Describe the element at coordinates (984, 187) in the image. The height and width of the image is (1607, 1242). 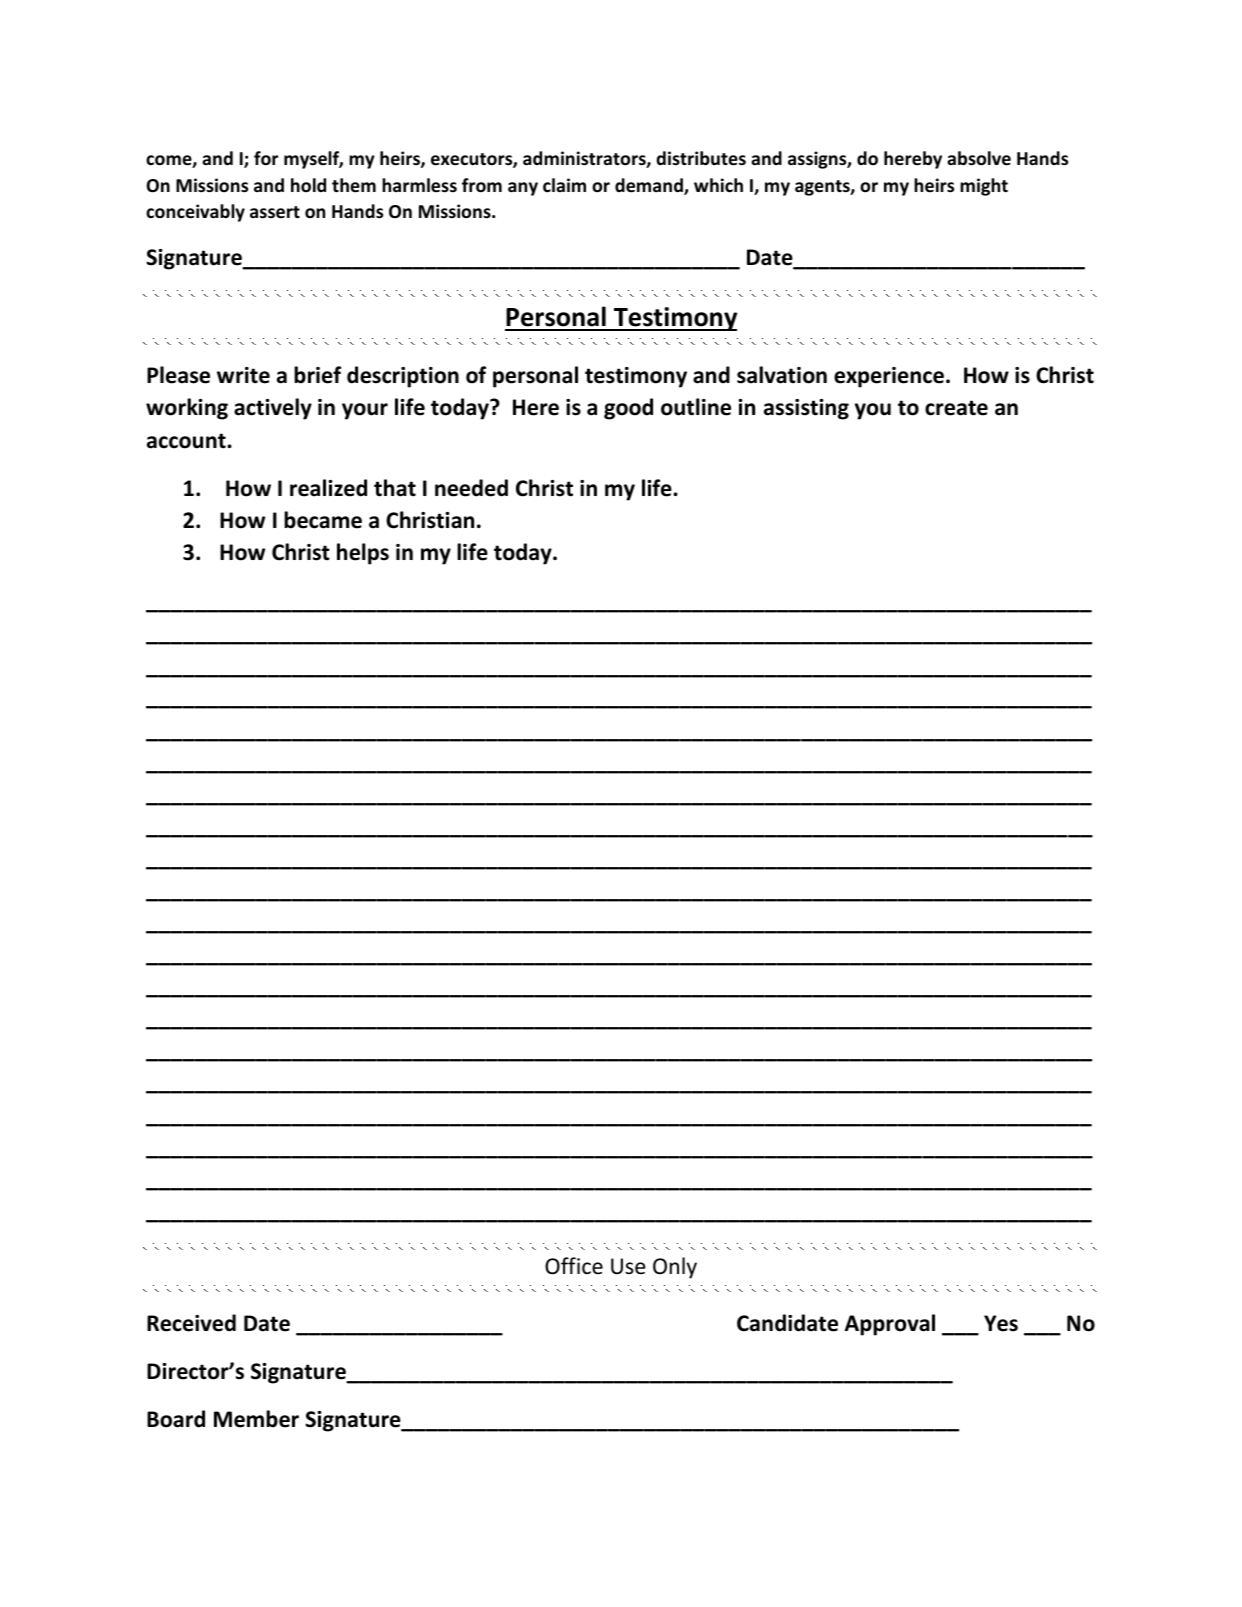
I see `might` at that location.
